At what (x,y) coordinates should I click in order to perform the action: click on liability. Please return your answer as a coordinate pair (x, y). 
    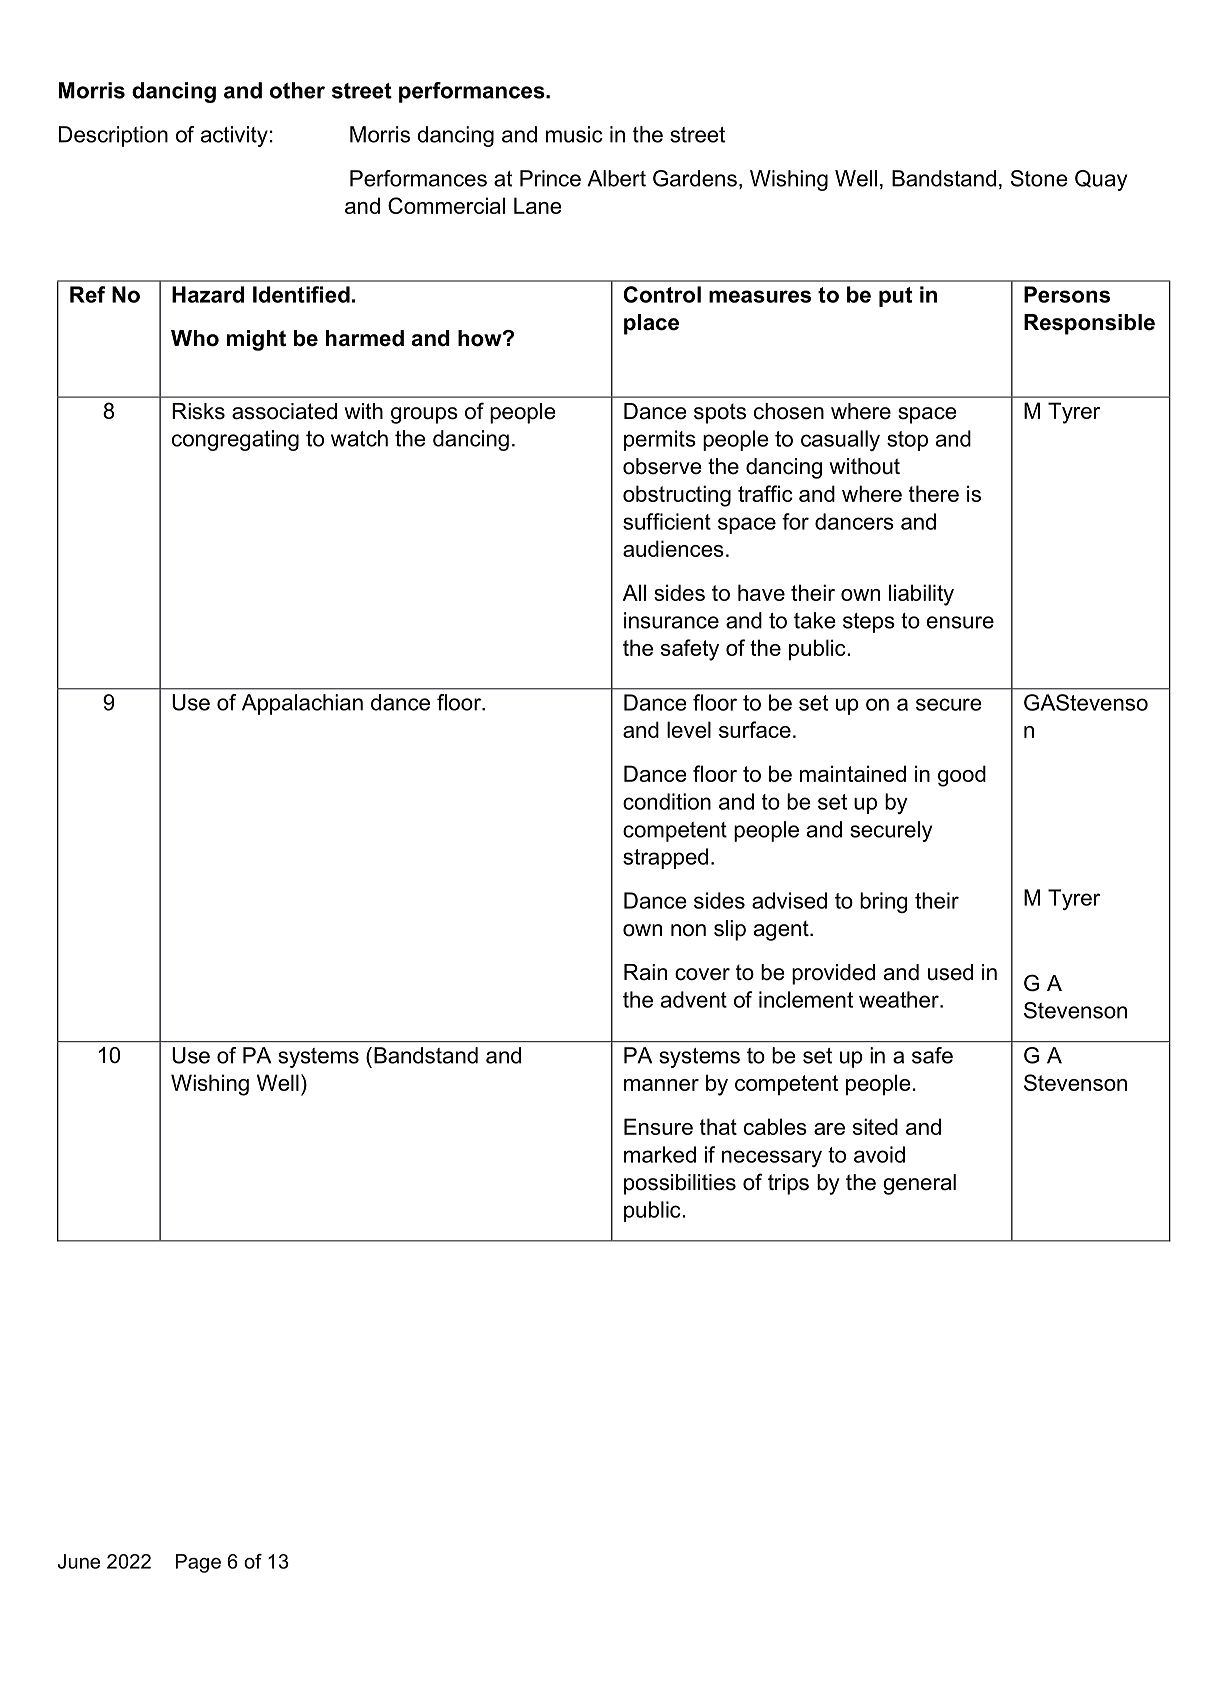
    Looking at the image, I should click on (921, 595).
